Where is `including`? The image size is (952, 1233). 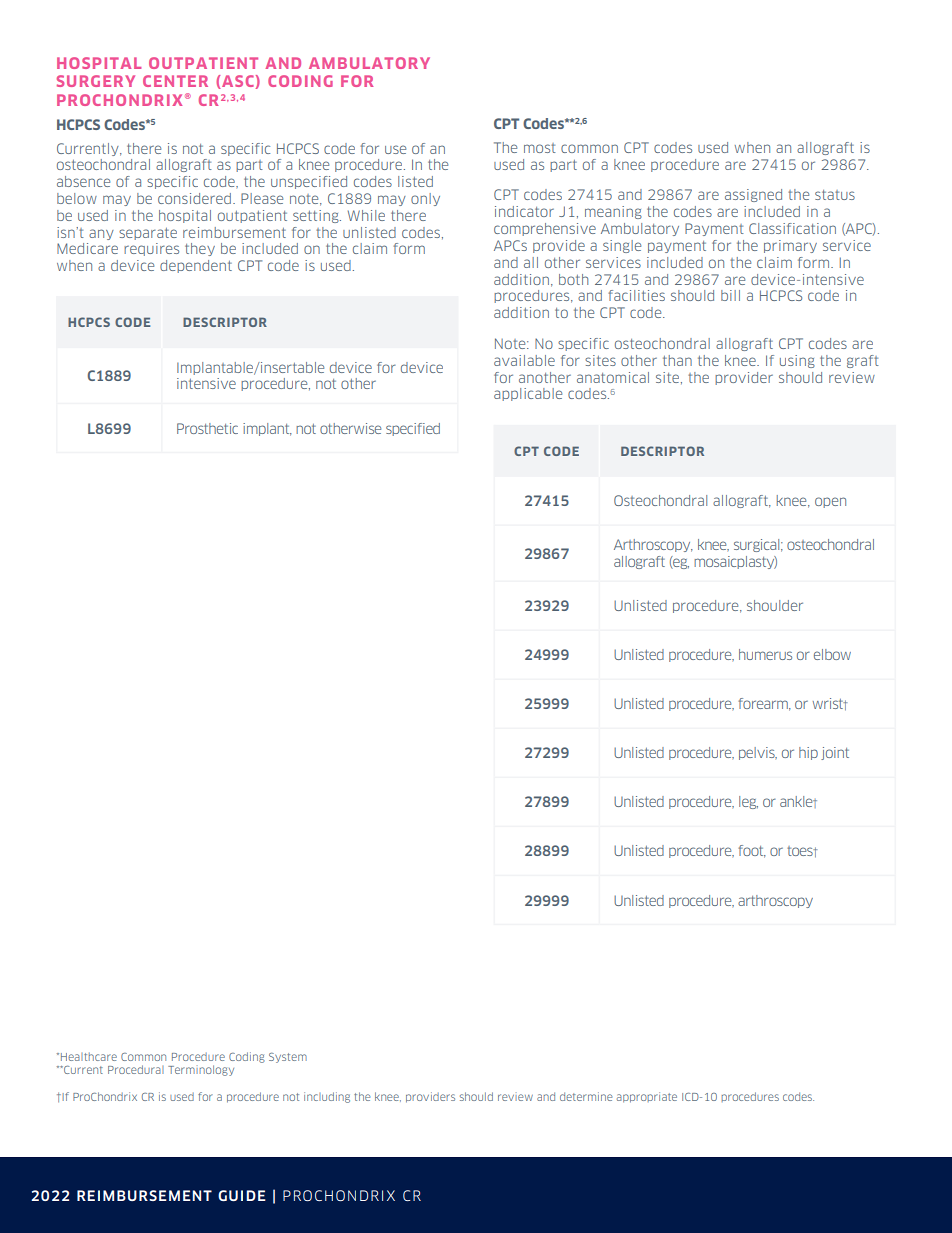 including is located at coordinates (327, 1097).
